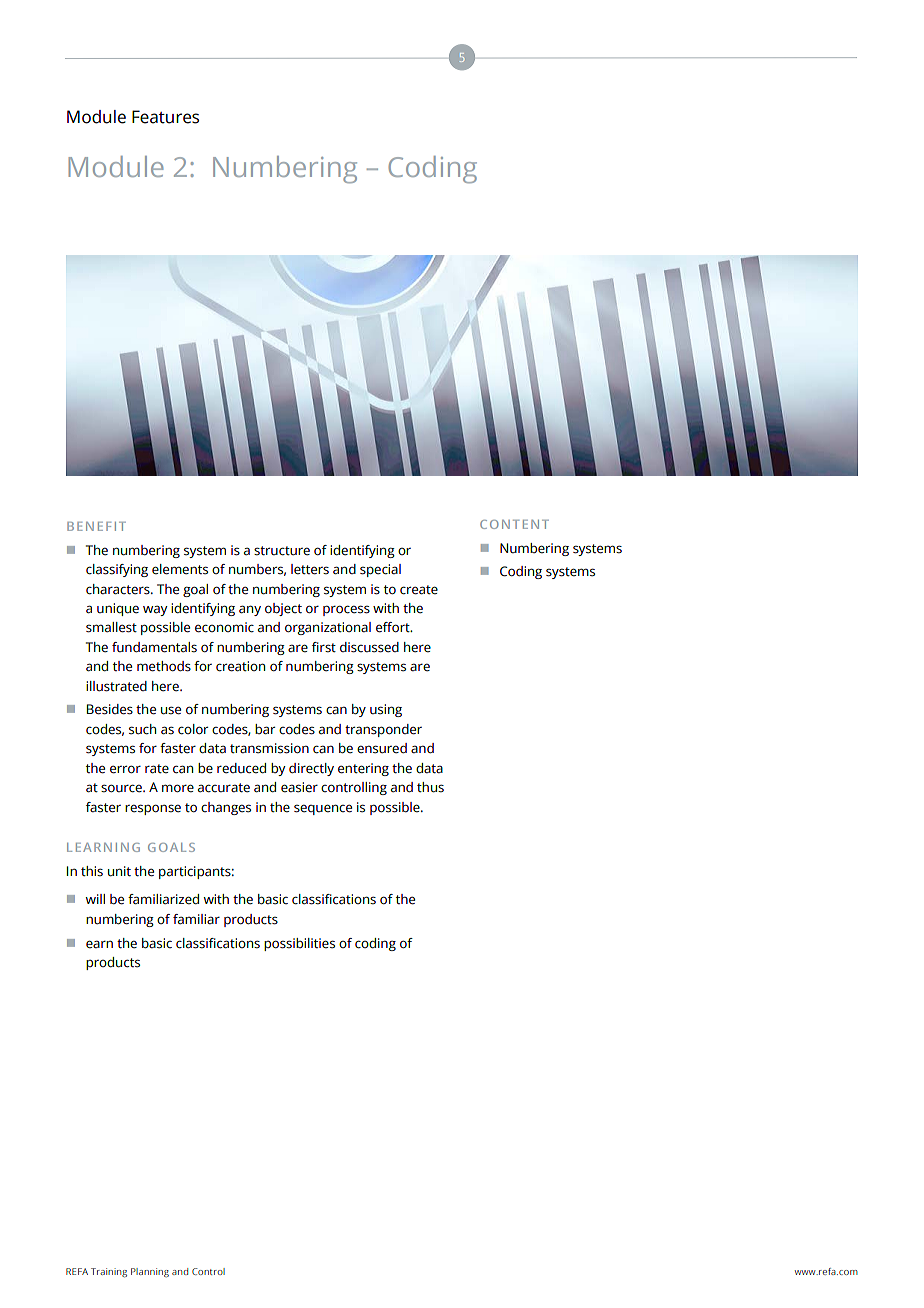 Image resolution: width=924 pixels, height=1308 pixels. What do you see at coordinates (299, 944) in the screenshot?
I see `possibilities` at bounding box center [299, 944].
